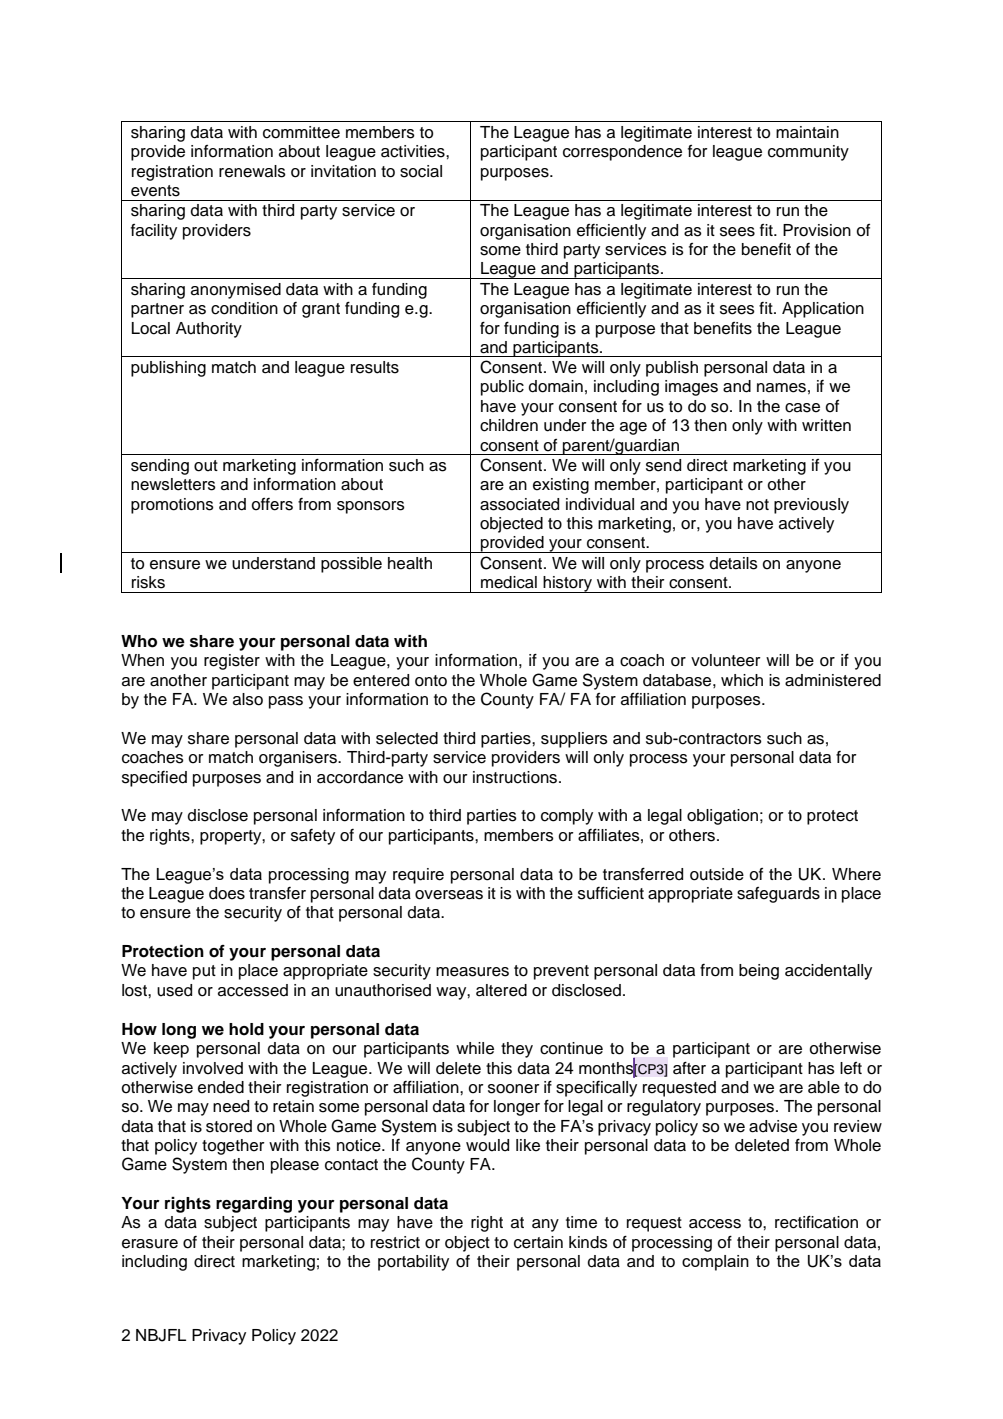  Describe the element at coordinates (759, 972) in the screenshot. I see `being` at that location.
